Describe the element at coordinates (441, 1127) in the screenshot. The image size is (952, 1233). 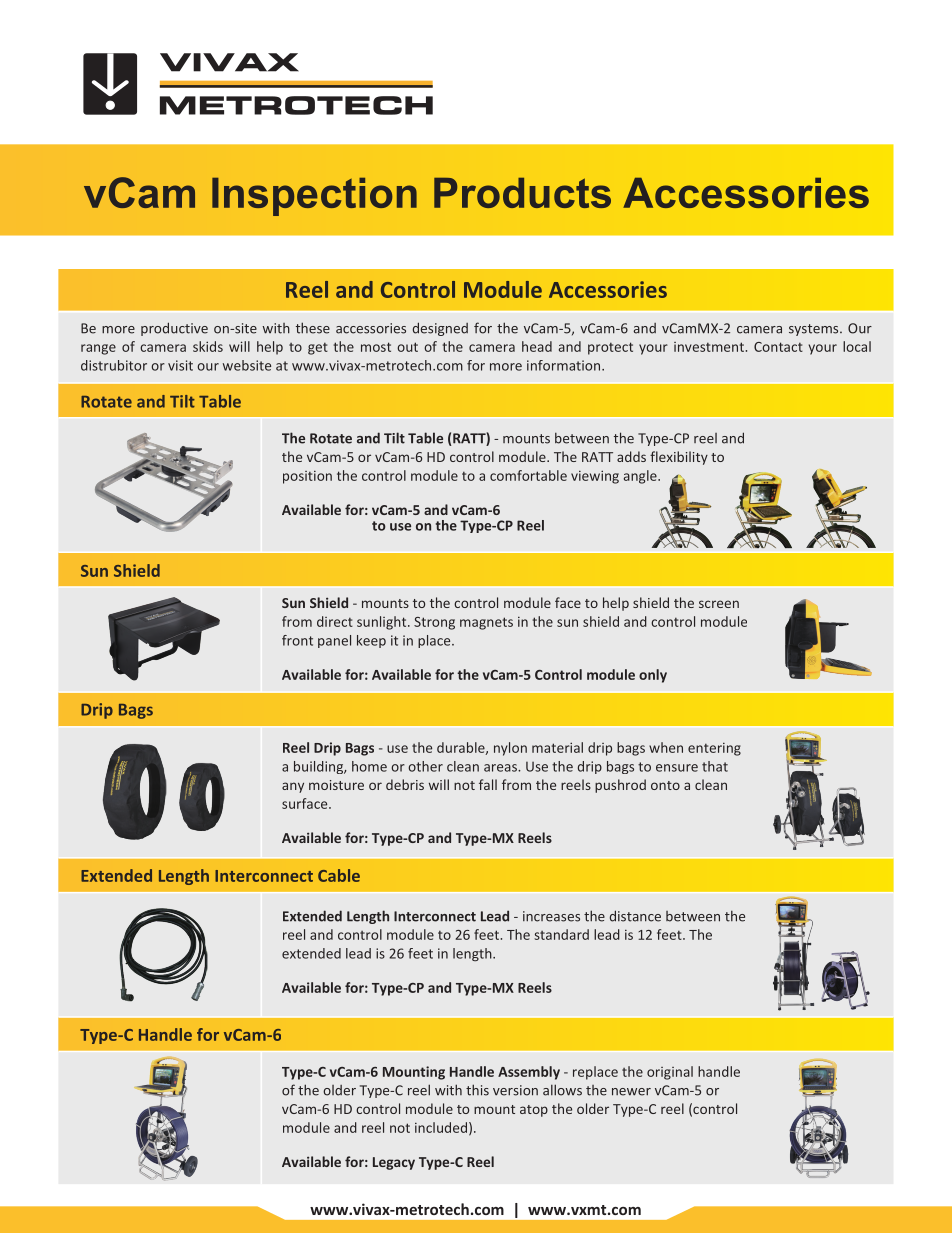
I see `included` at that location.
